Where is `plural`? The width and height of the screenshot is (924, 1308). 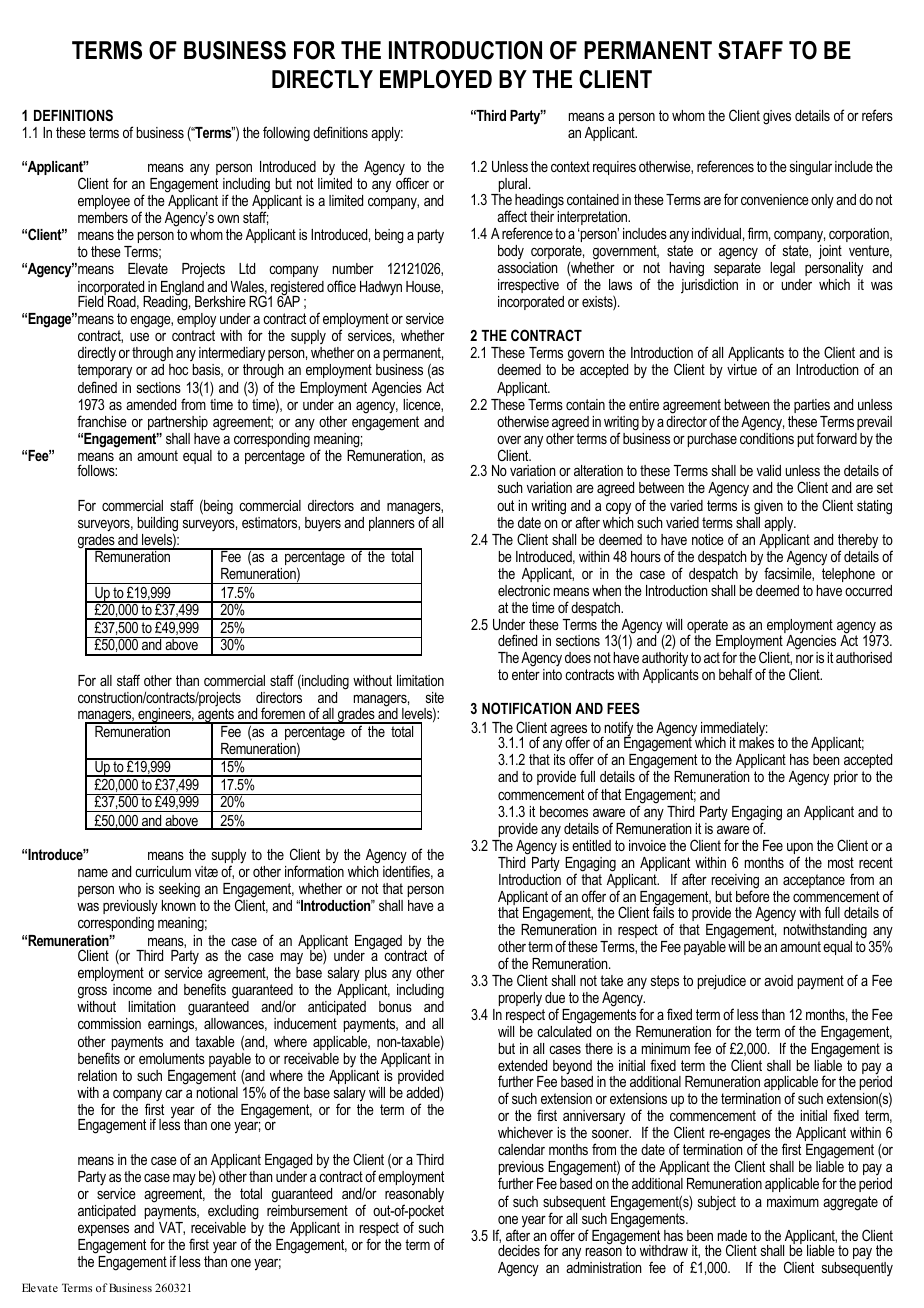 plural is located at coordinates (512, 186).
